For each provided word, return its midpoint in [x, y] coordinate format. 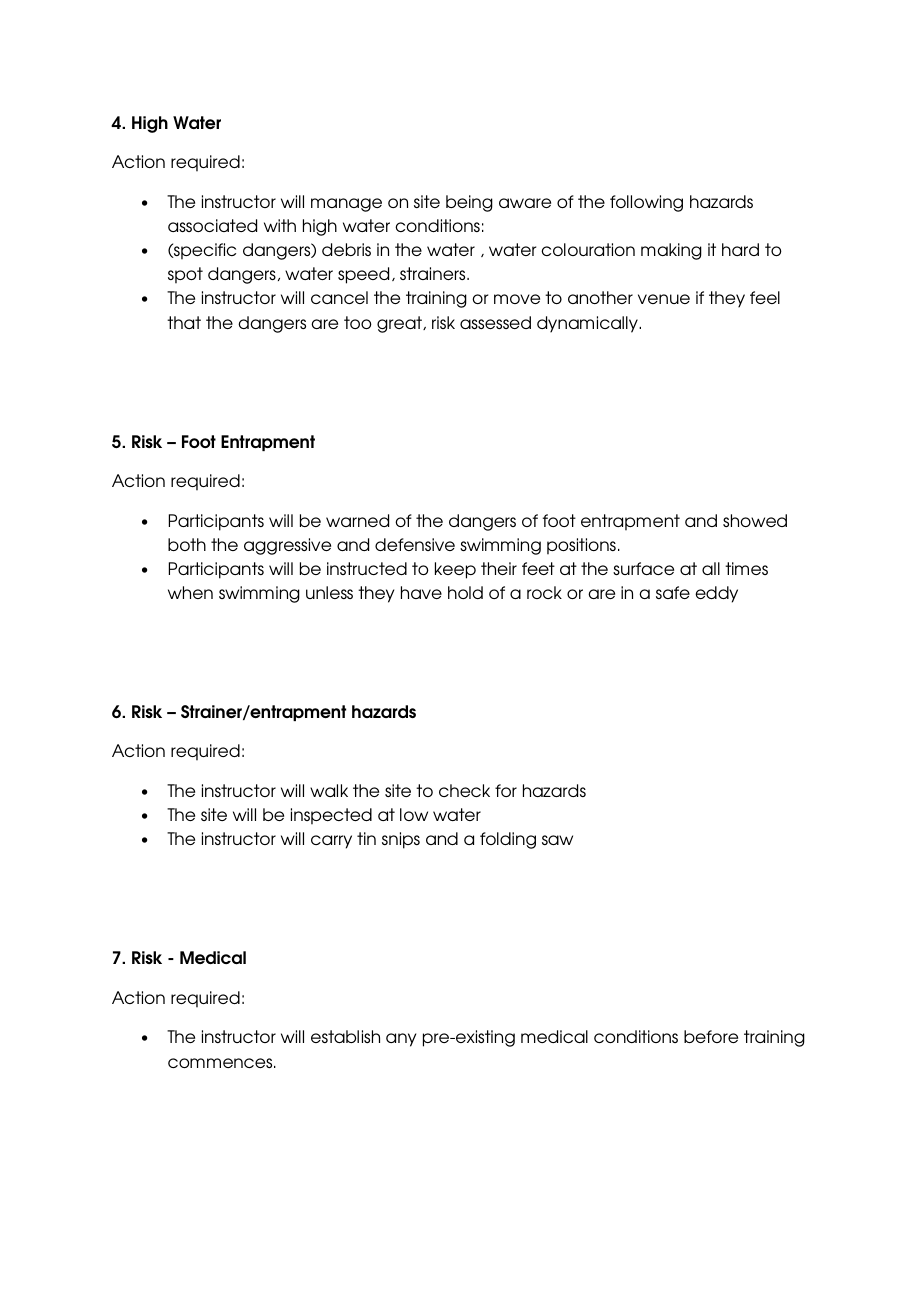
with [280, 225]
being [469, 203]
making [671, 251]
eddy [716, 594]
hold [465, 592]
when [190, 592]
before [711, 1036]
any [401, 1040]
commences [221, 1063]
